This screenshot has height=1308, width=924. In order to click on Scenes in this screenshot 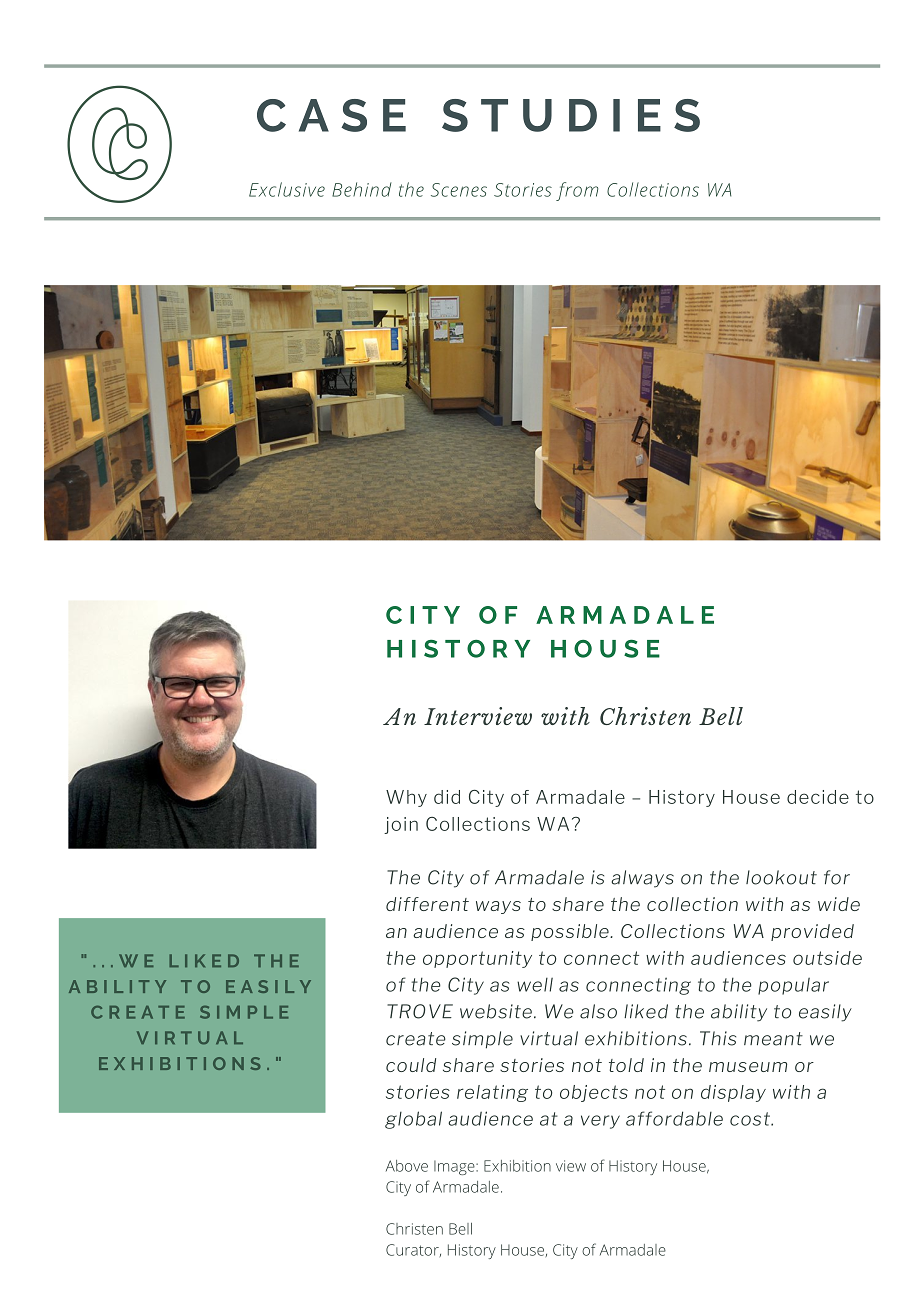, I will do `click(459, 190)`.
